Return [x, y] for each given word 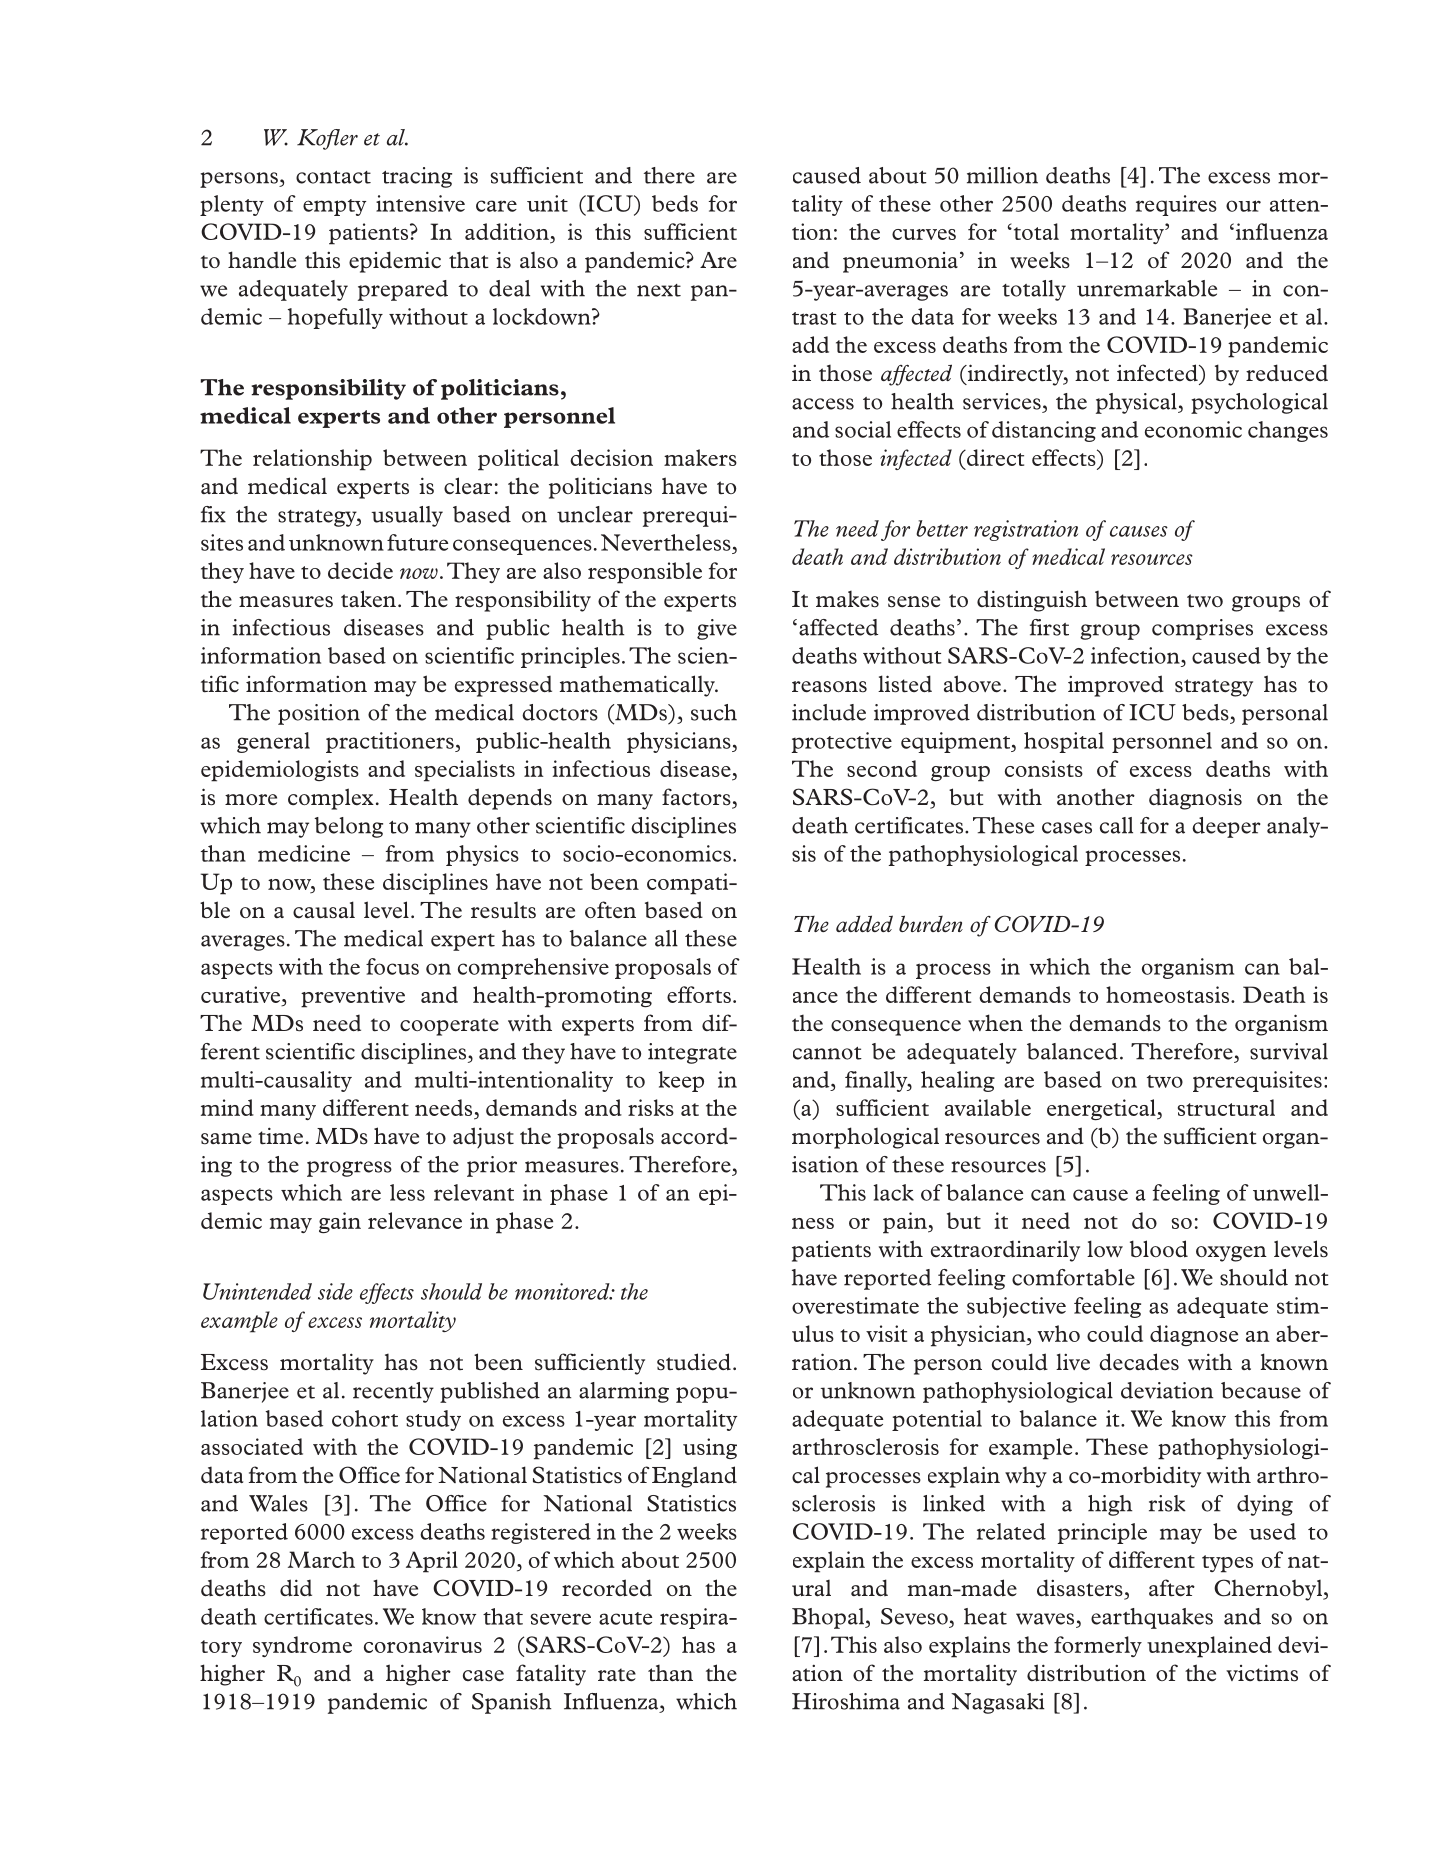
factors [697, 798]
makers [700, 457]
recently [393, 1392]
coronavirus [423, 1644]
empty [334, 207]
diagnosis [1195, 799]
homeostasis [1167, 994]
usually [407, 516]
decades [1139, 1362]
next [659, 290]
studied [694, 1362]
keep [681, 1081]
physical [1137, 403]
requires [1176, 205]
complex [331, 799]
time [280, 1136]
